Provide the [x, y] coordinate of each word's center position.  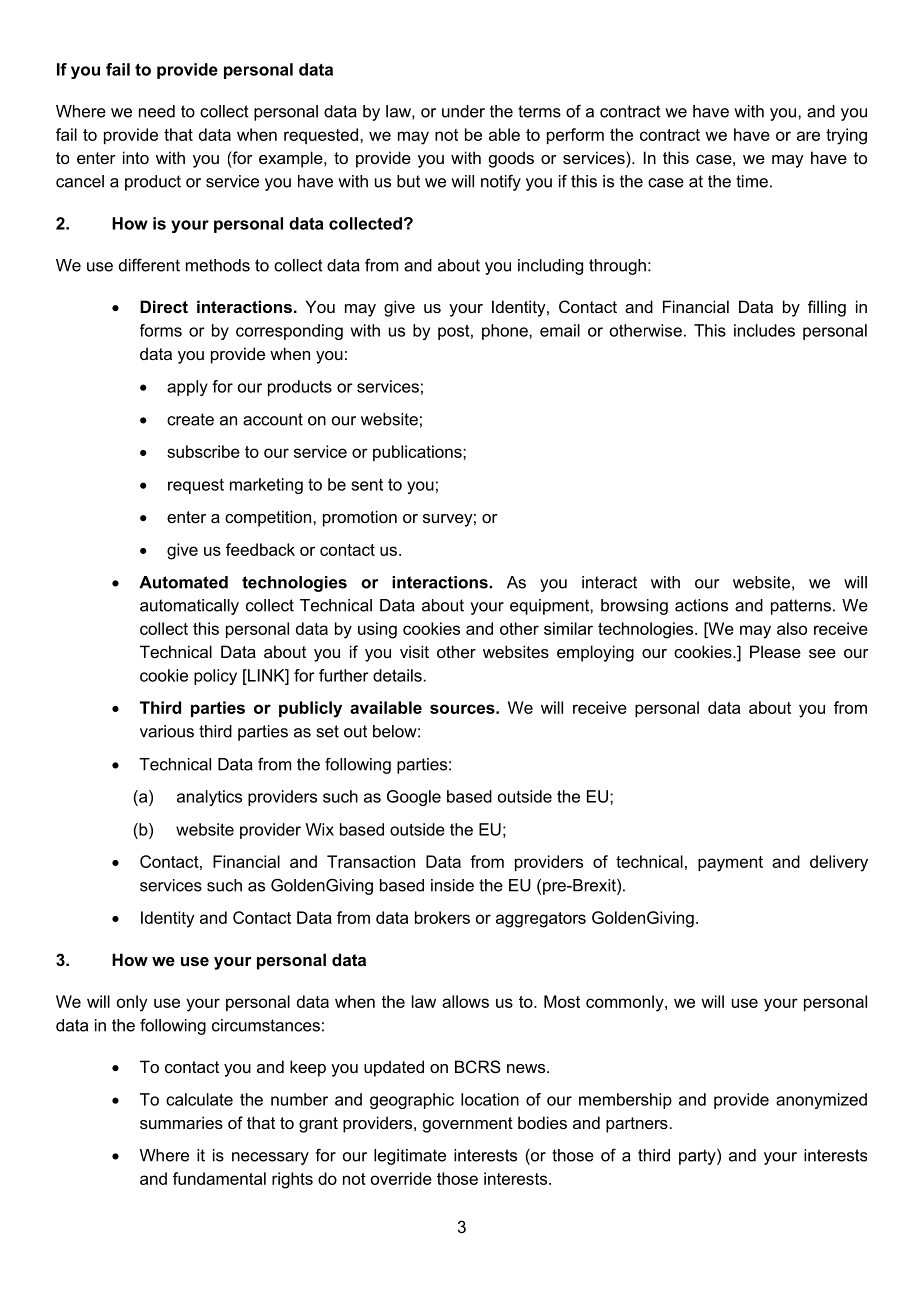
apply [187, 388]
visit [414, 651]
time [752, 181]
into [136, 157]
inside [452, 885]
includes [764, 330]
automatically [189, 607]
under [463, 111]
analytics [209, 798]
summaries [181, 1122]
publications [418, 453]
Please [775, 651]
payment [730, 864]
